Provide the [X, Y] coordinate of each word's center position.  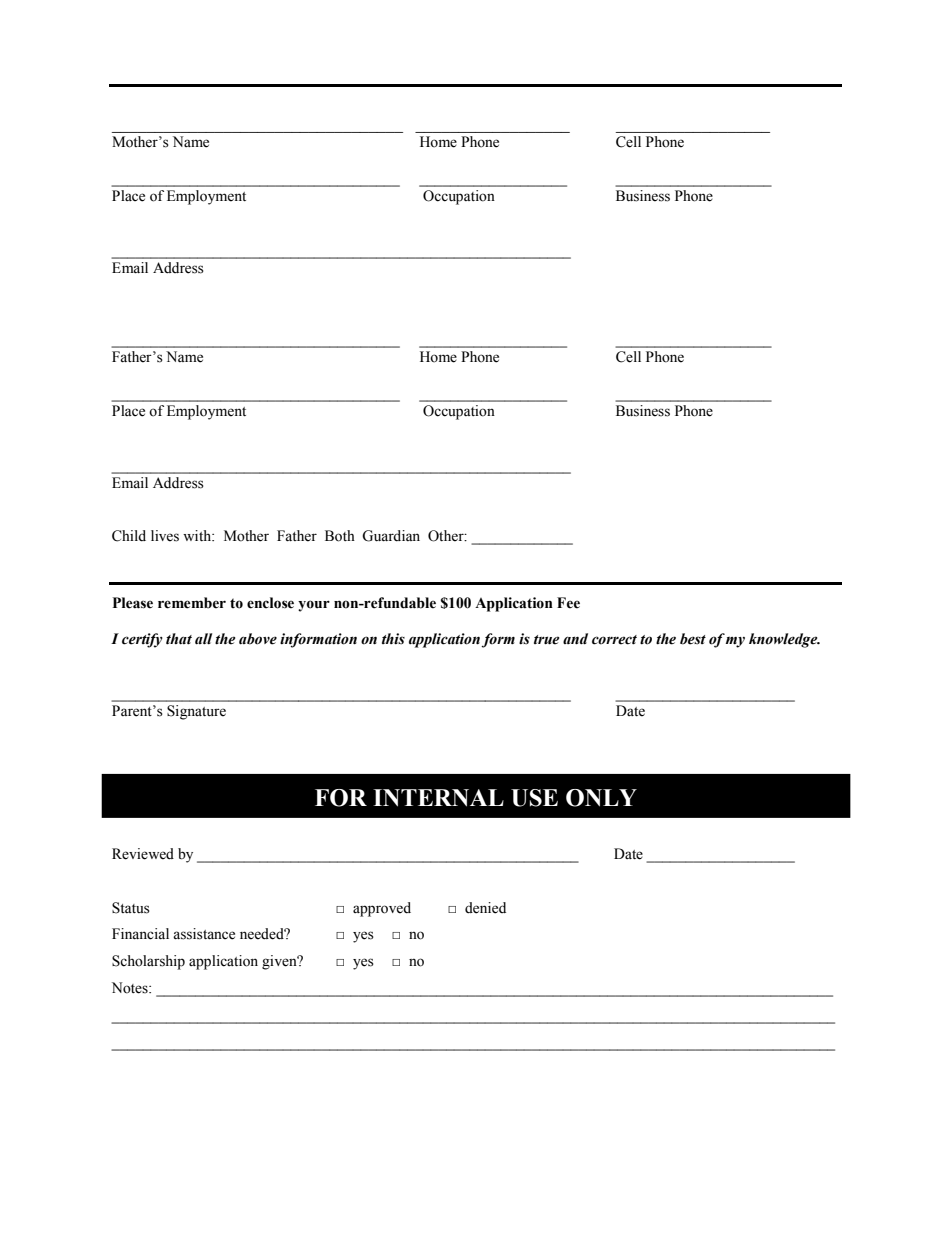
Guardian [391, 536]
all [203, 639]
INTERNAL [438, 798]
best [693, 639]
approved [382, 909]
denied [485, 908]
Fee [568, 603]
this [393, 639]
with [198, 535]
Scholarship [148, 962]
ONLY [601, 798]
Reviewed [143, 854]
